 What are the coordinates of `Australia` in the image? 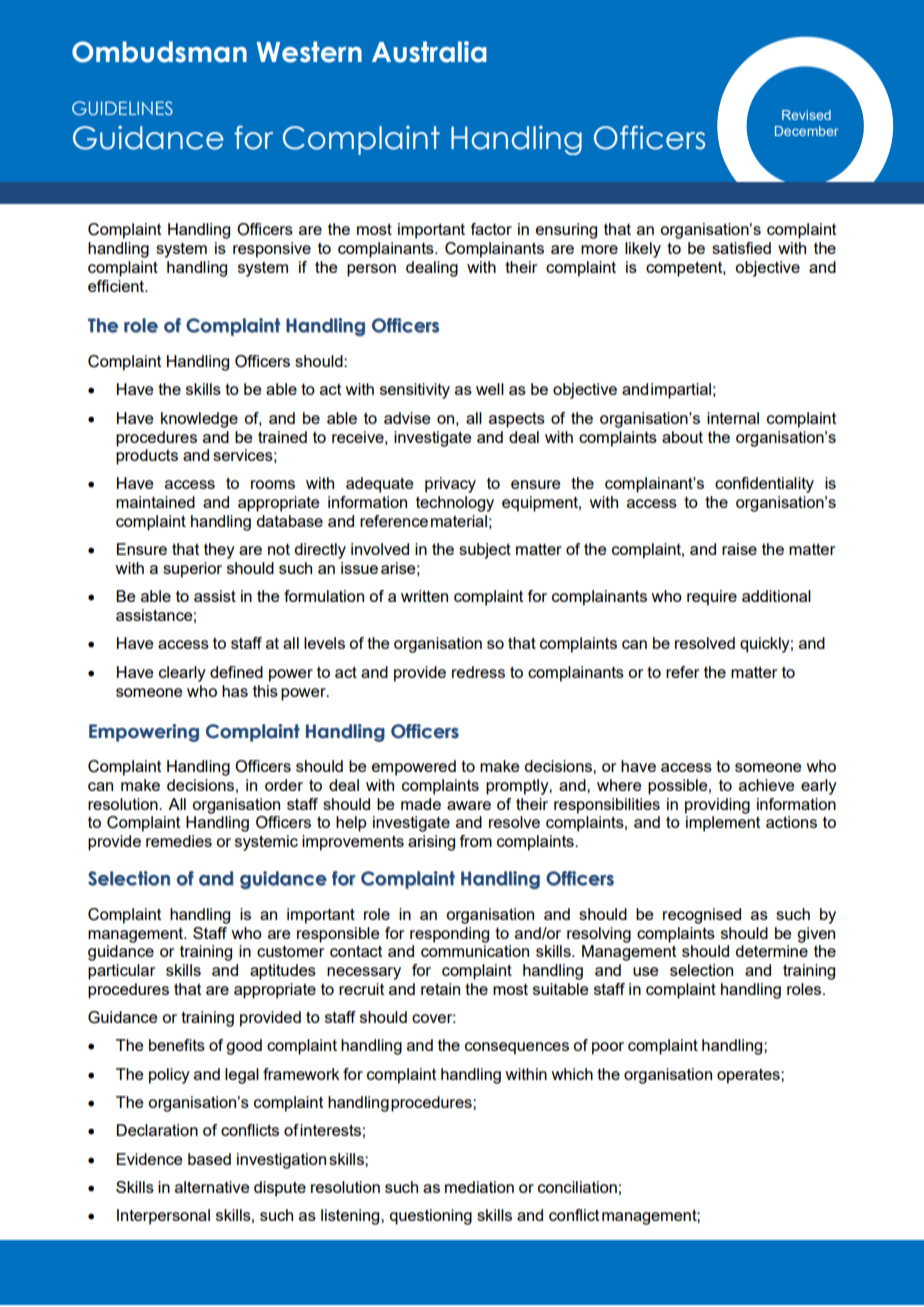 It's located at (429, 52).
